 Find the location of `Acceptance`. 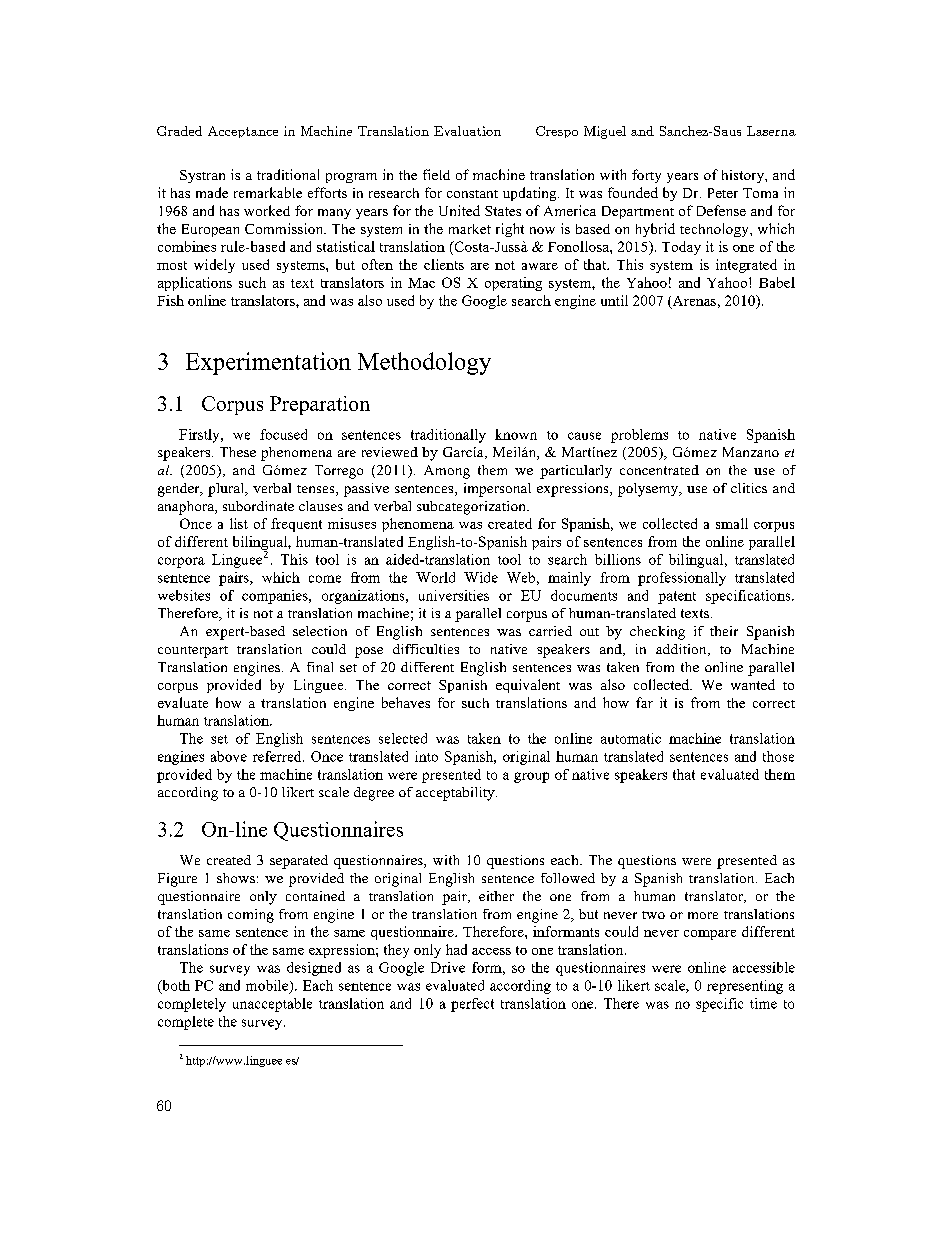

Acceptance is located at coordinates (243, 132).
